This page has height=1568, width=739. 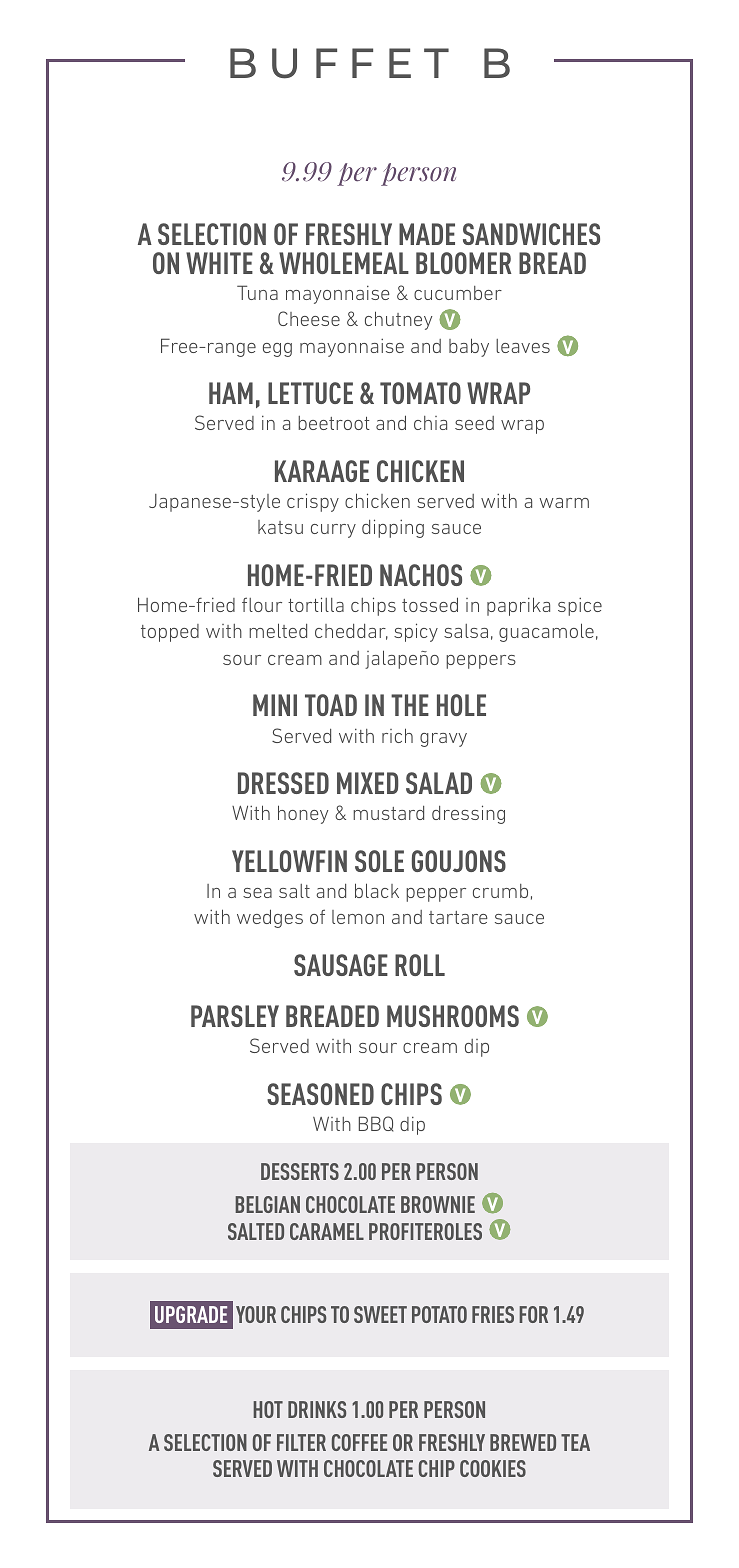 I want to click on dressing, so click(x=468, y=814).
